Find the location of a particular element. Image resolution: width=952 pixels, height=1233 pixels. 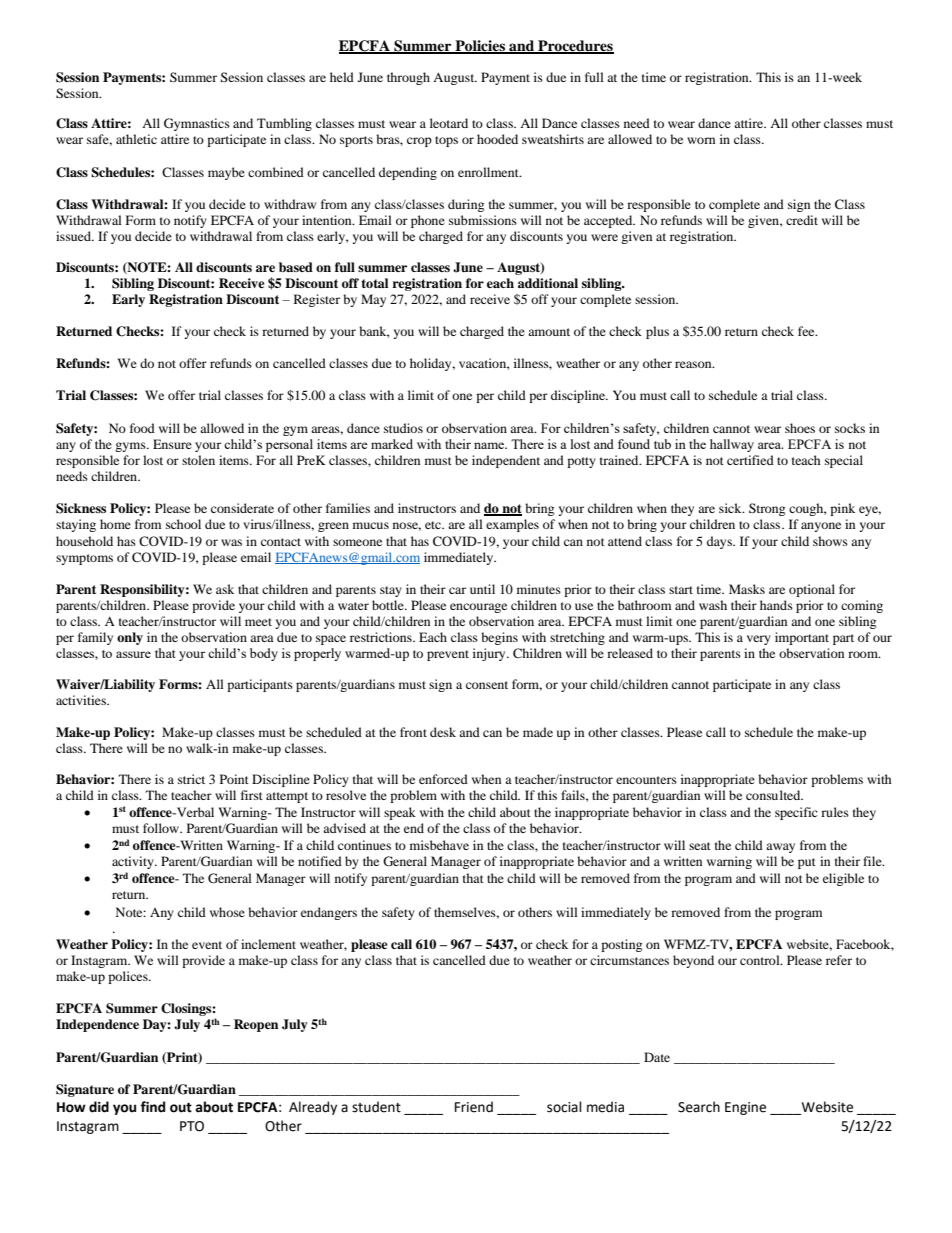

school is located at coordinates (183, 524).
